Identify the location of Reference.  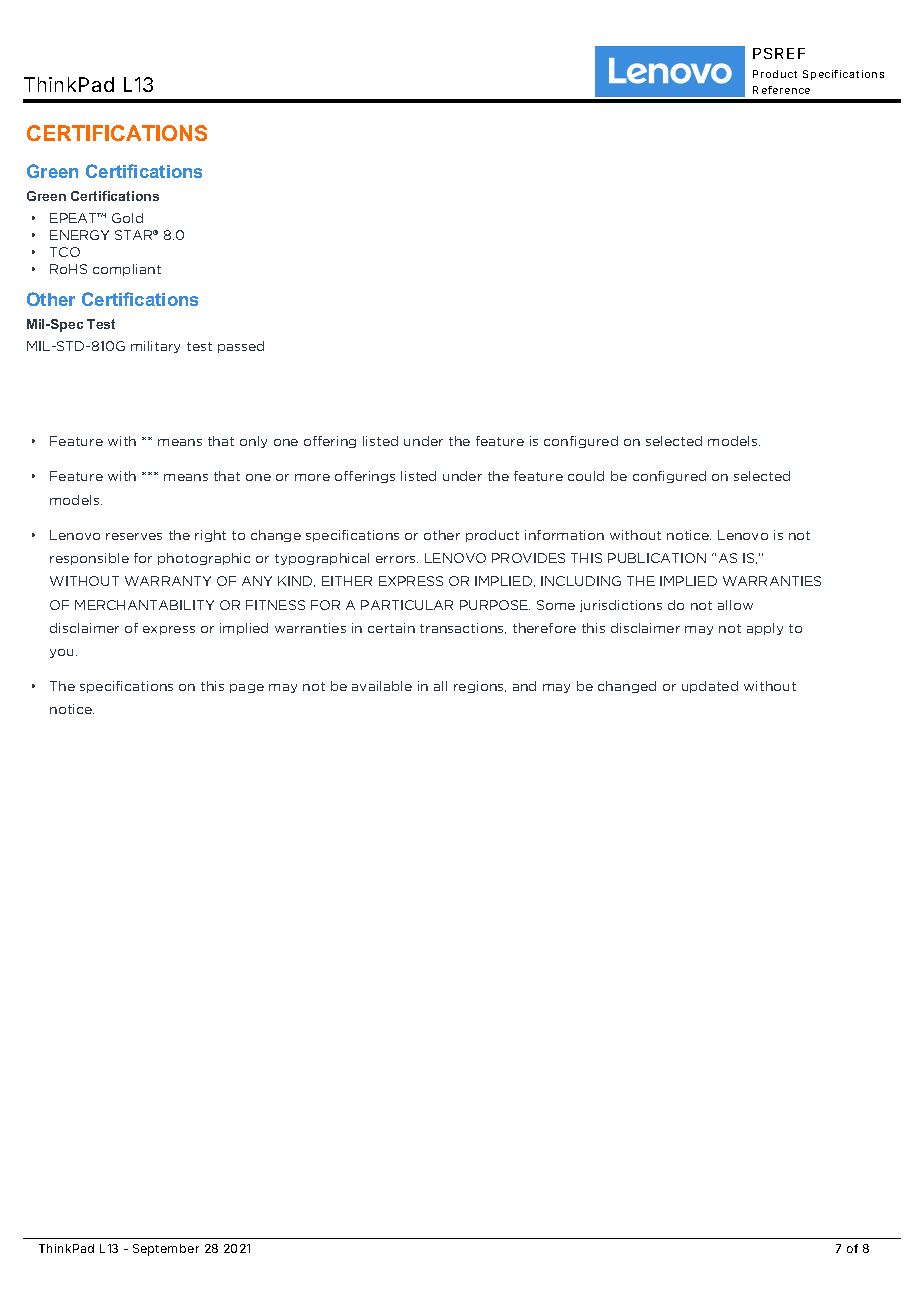
(781, 90).
